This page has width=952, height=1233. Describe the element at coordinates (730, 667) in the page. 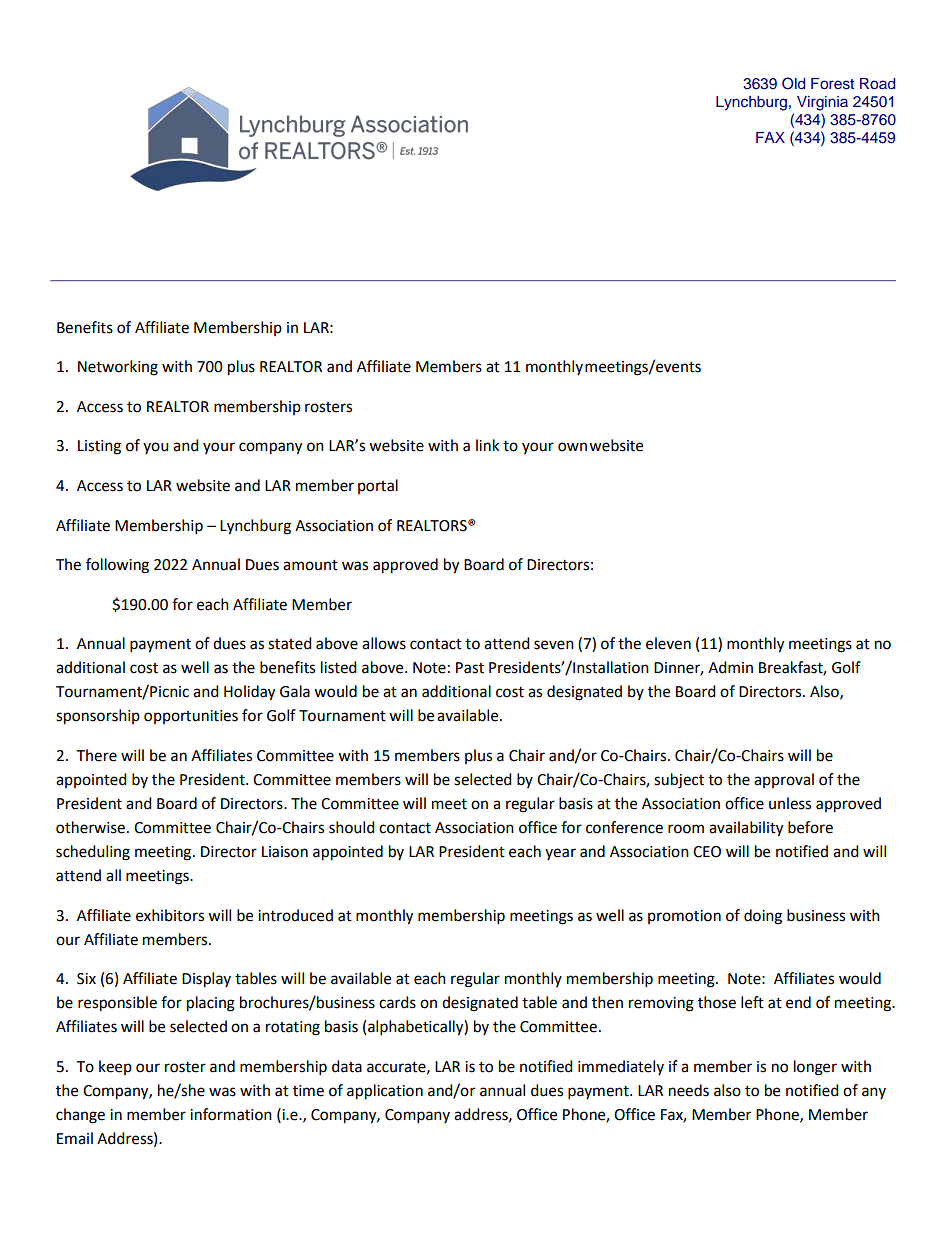

I see `Admin` at that location.
